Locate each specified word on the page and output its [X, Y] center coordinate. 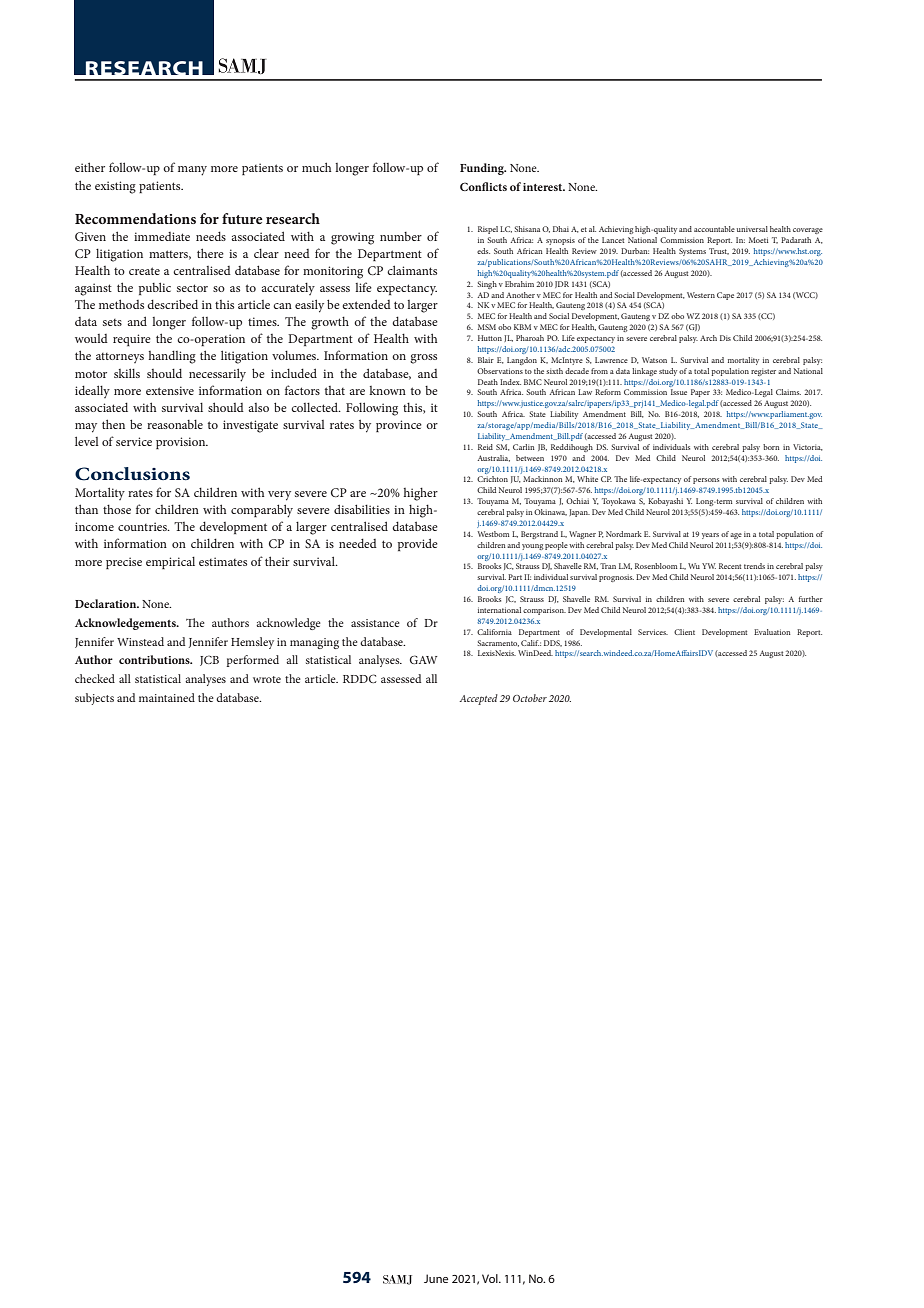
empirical [170, 563]
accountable [714, 229]
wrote [267, 679]
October [530, 698]
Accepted [479, 699]
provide [418, 544]
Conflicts [483, 186]
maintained [167, 697]
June [436, 1278]
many [192, 171]
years [710, 536]
